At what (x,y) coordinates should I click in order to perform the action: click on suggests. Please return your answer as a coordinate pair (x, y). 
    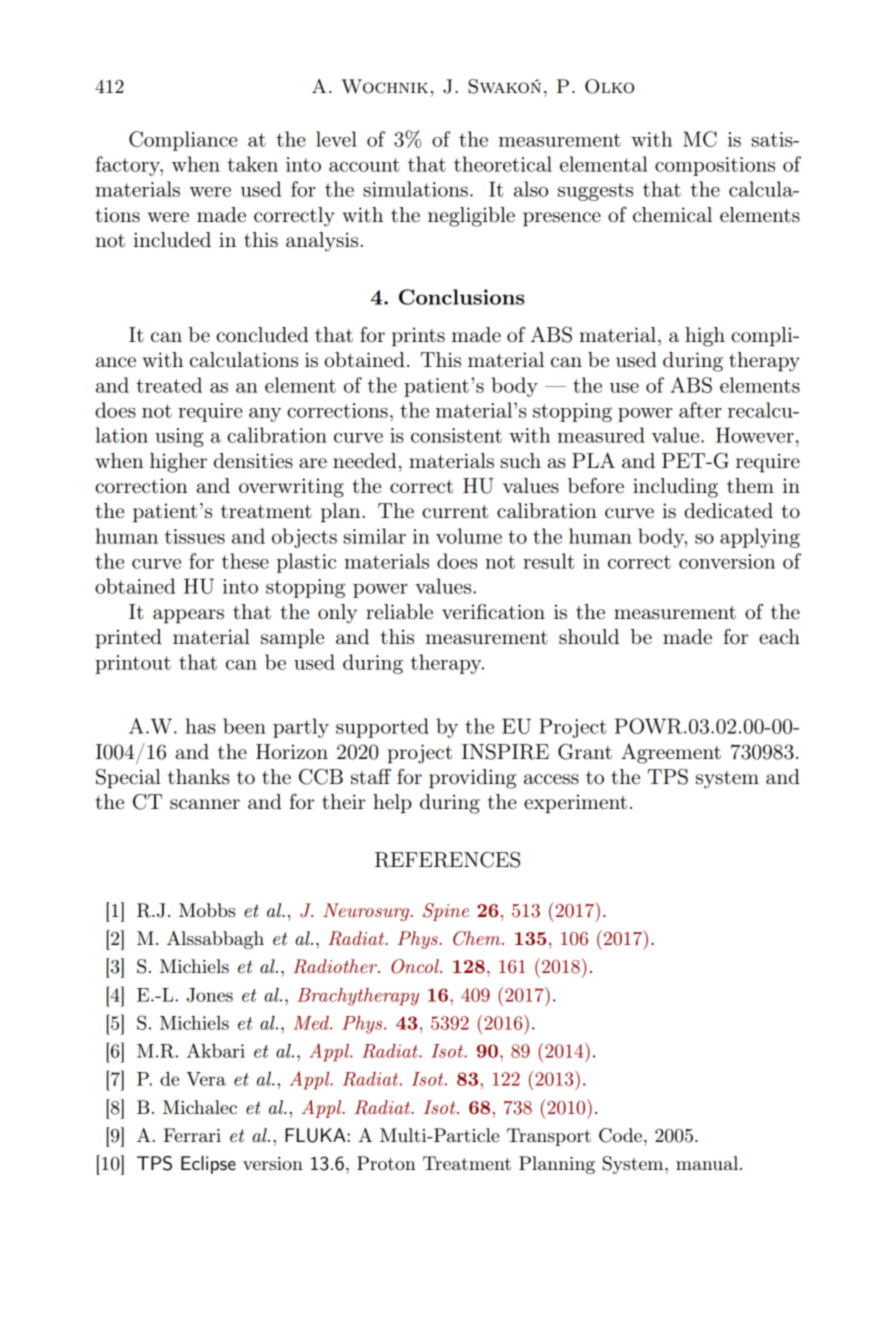
    Looking at the image, I should click on (595, 192).
